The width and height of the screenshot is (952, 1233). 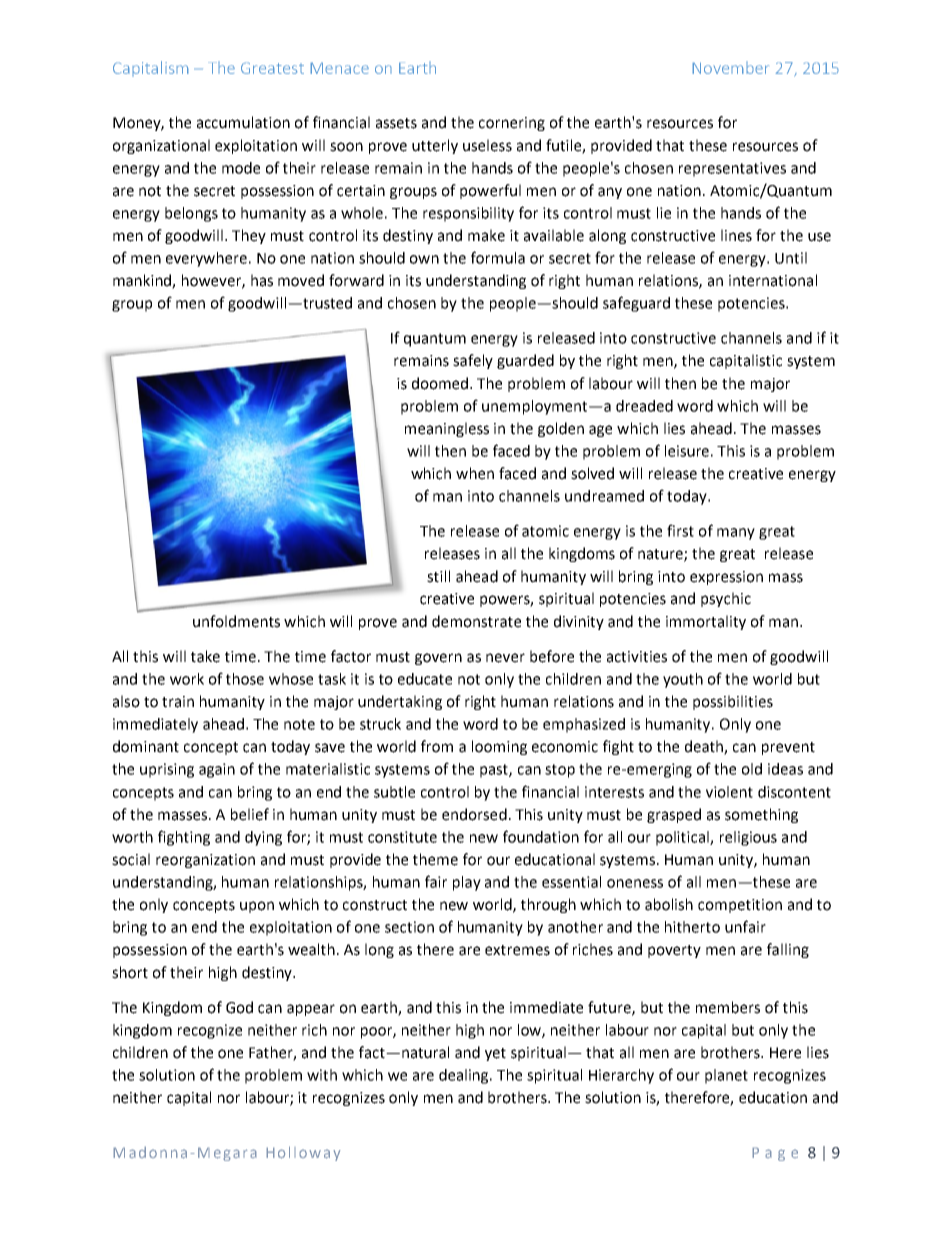 What do you see at coordinates (465, 1076) in the screenshot?
I see `dealing` at bounding box center [465, 1076].
